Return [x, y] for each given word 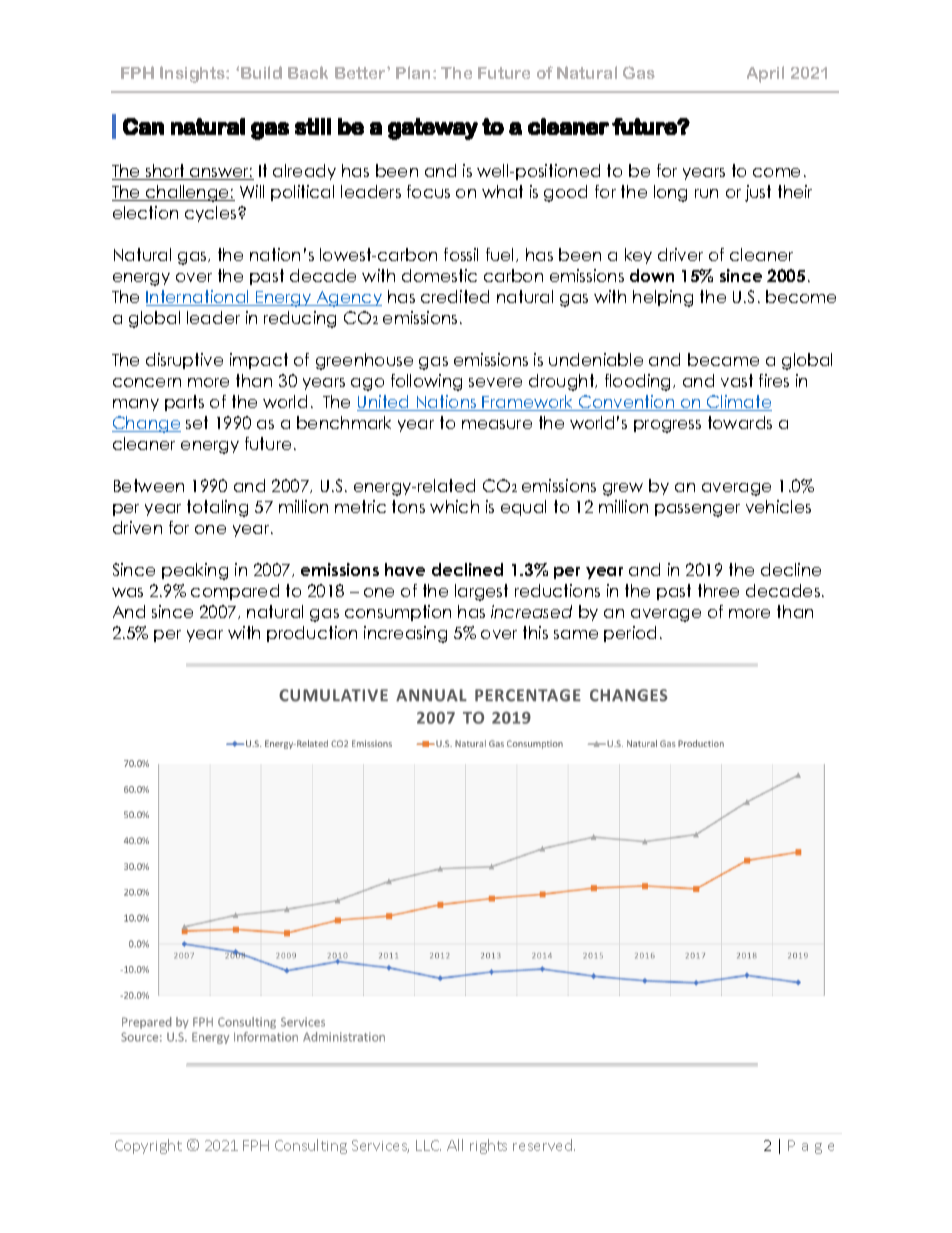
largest [481, 592]
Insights [193, 74]
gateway [433, 129]
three [718, 590]
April [765, 74]
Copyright [148, 1146]
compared [235, 592]
